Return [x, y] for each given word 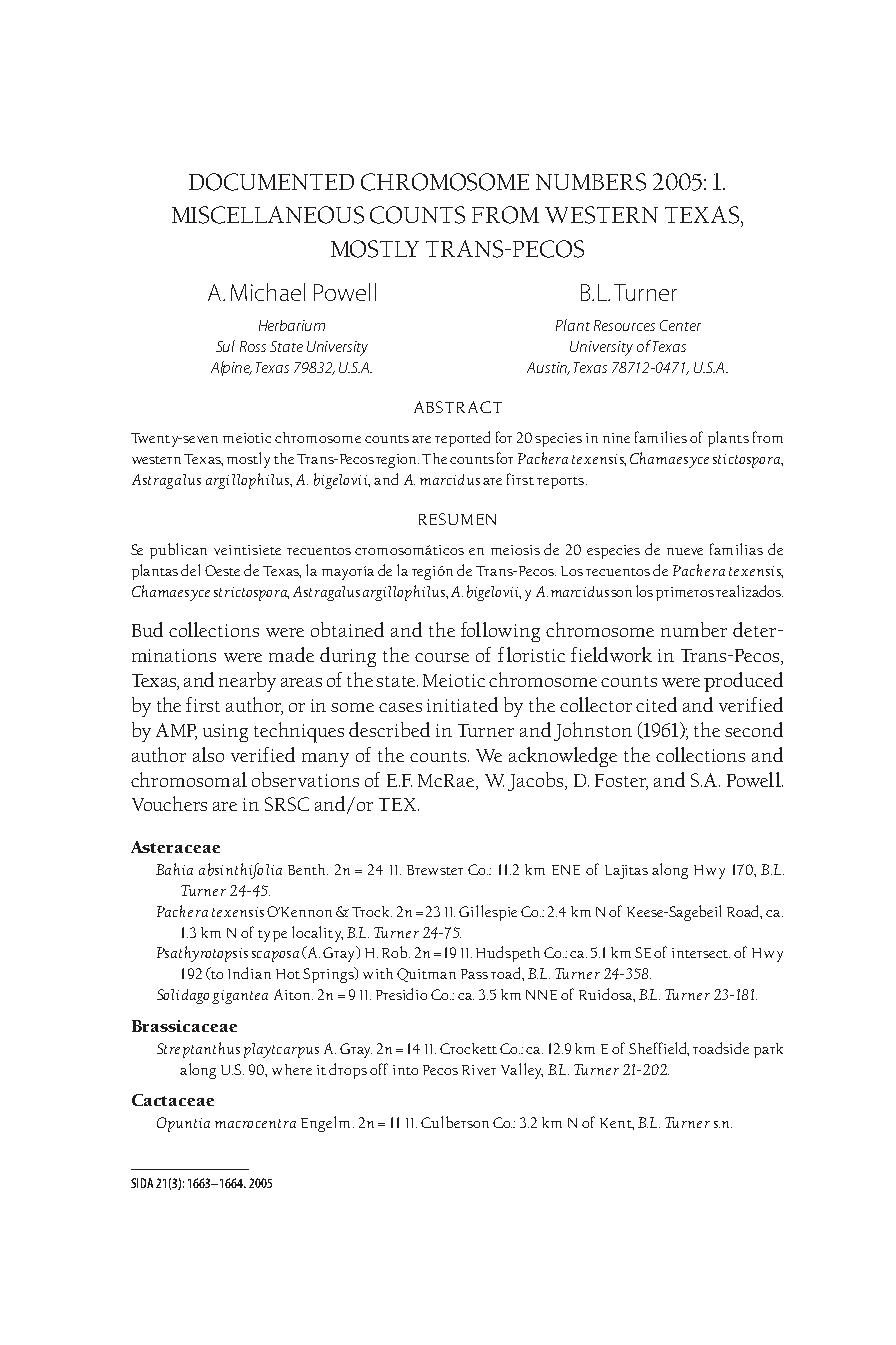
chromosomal [189, 779]
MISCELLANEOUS [268, 215]
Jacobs [537, 781]
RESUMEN [457, 519]
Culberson [455, 1122]
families [661, 437]
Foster [621, 781]
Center [680, 325]
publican [178, 551]
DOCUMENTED [271, 182]
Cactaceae [173, 1100]
